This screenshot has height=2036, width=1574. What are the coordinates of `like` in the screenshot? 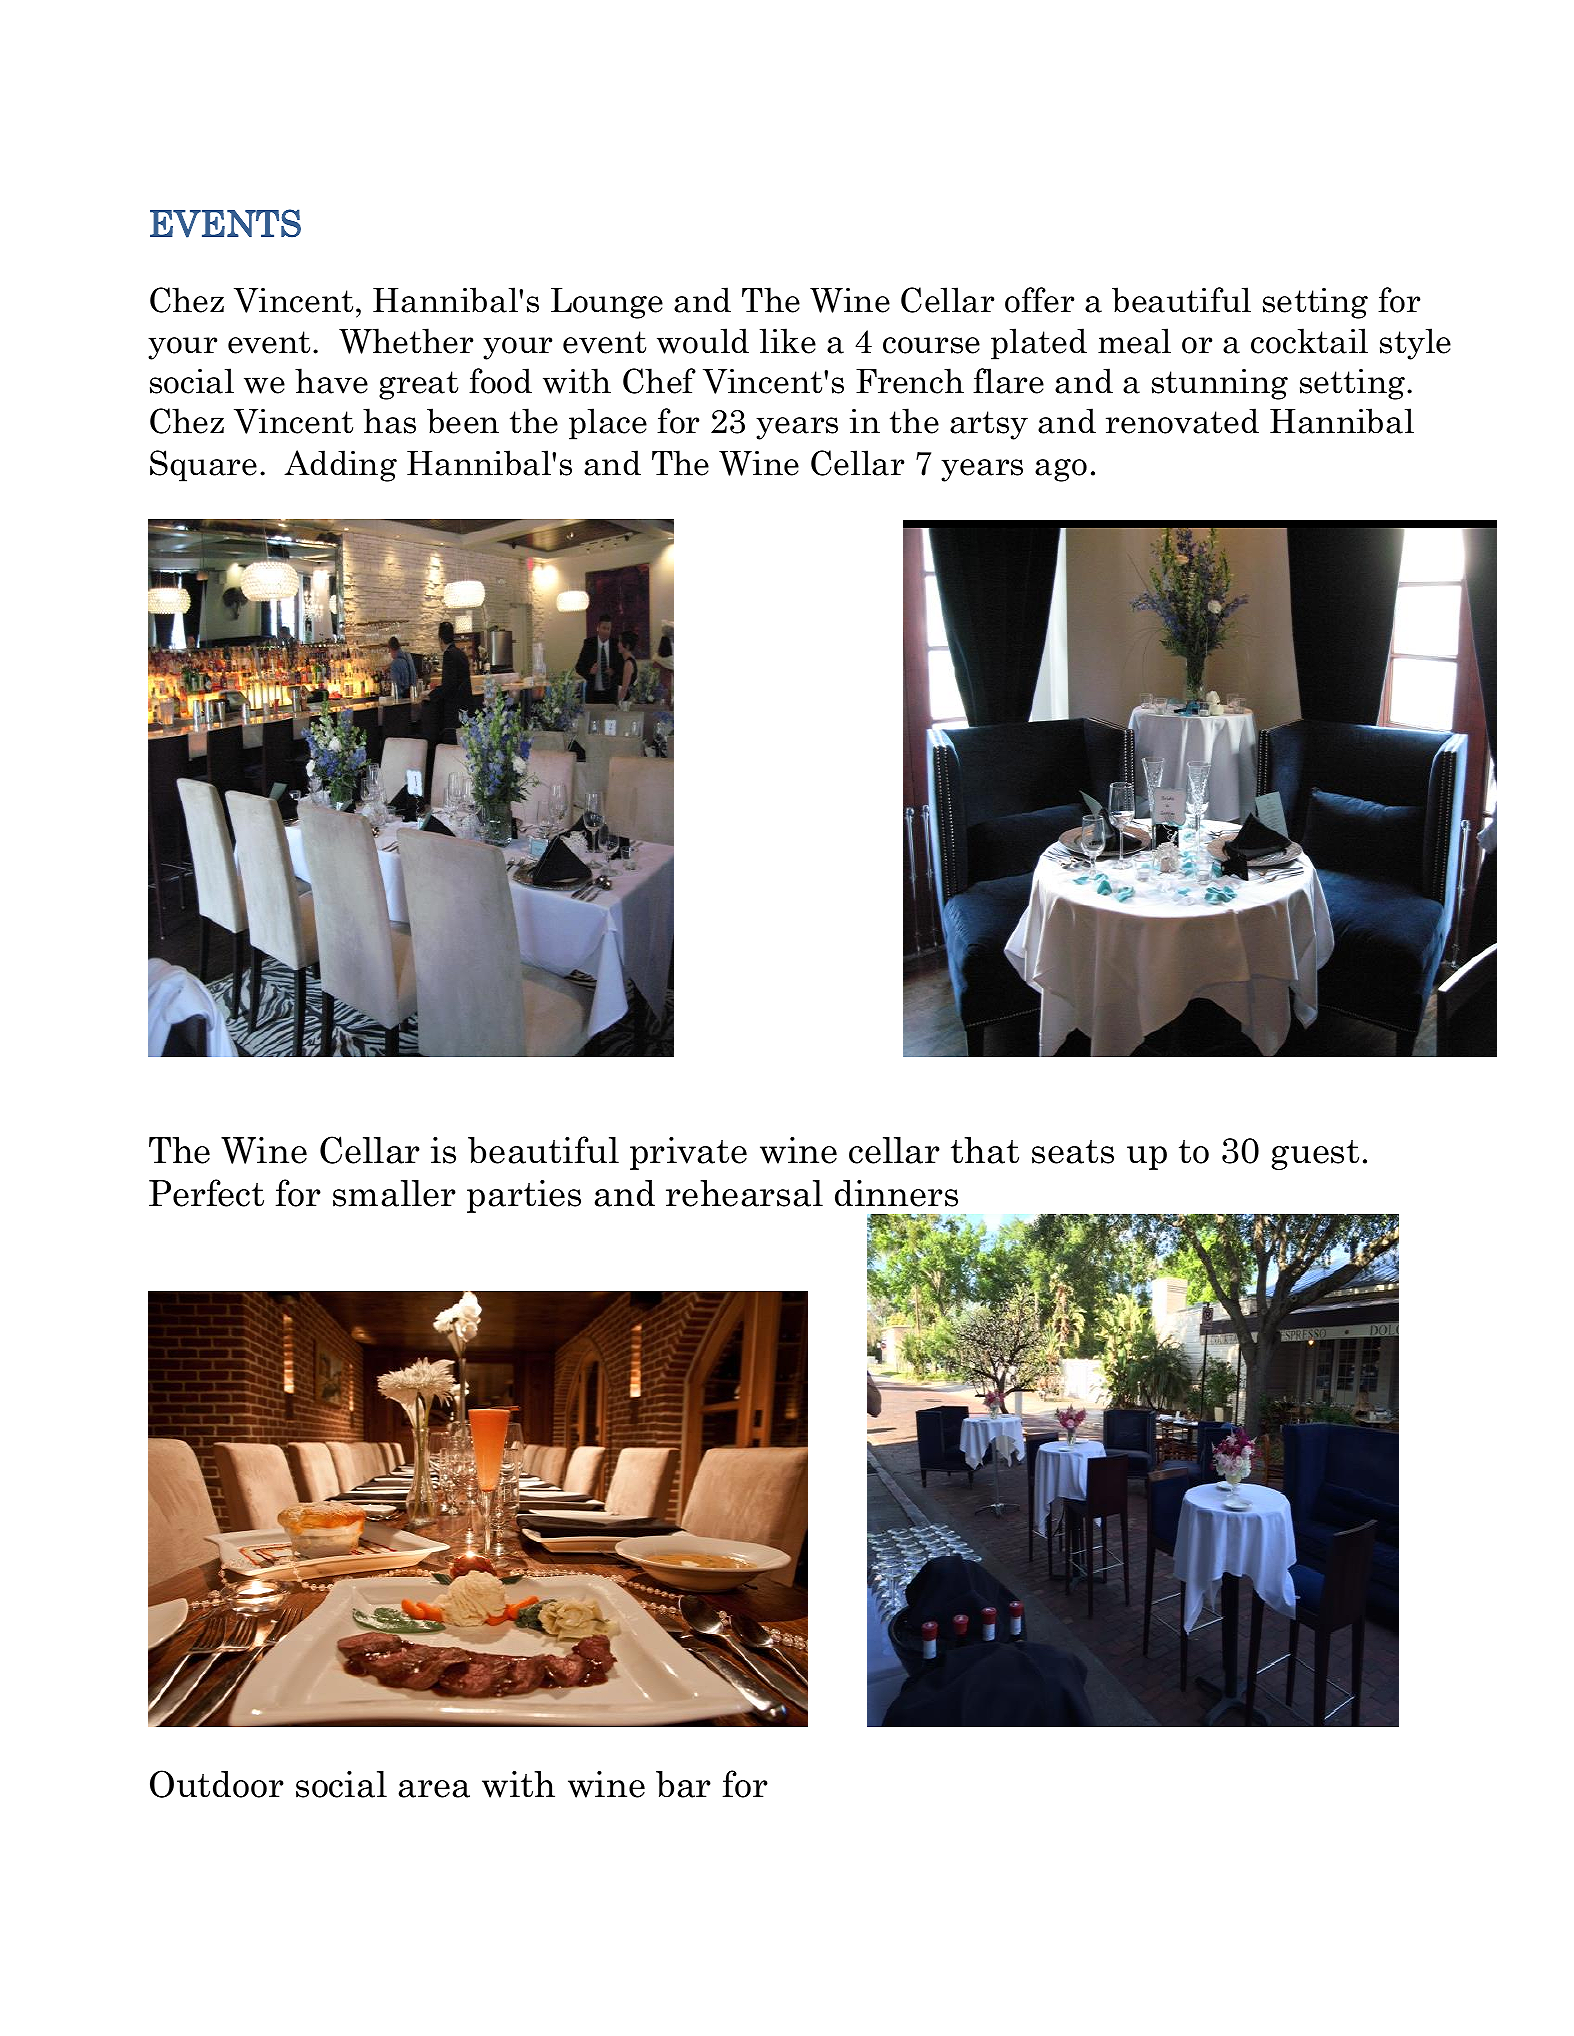 It's located at (788, 341).
